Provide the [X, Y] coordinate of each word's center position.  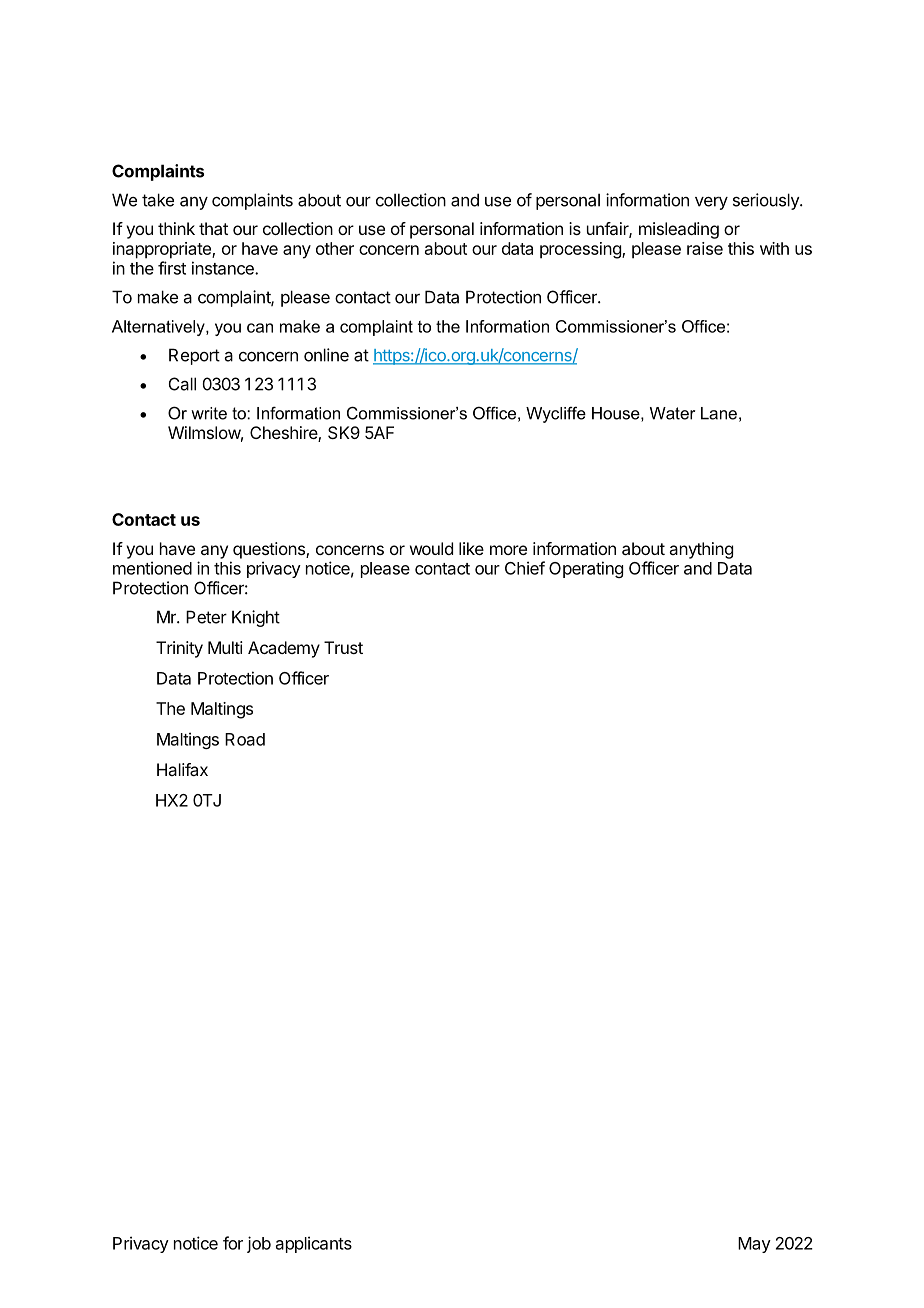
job [259, 1244]
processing [581, 250]
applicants [314, 1244]
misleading [679, 230]
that [213, 228]
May [754, 1245]
